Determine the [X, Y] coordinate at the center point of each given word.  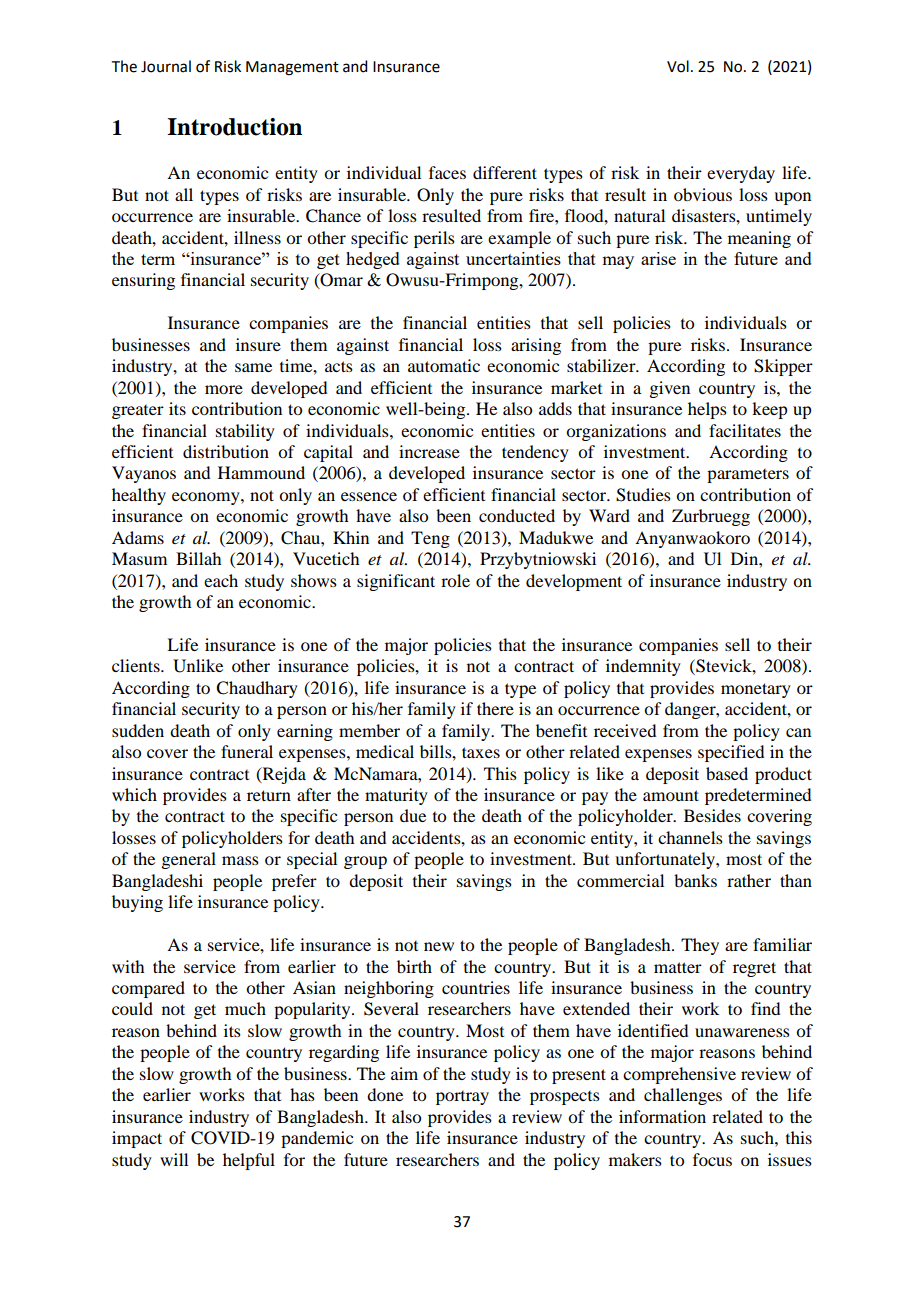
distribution [226, 451]
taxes [481, 752]
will [174, 1159]
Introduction [234, 127]
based [727, 773]
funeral [247, 751]
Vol [678, 66]
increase [429, 451]
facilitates [745, 430]
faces [447, 172]
